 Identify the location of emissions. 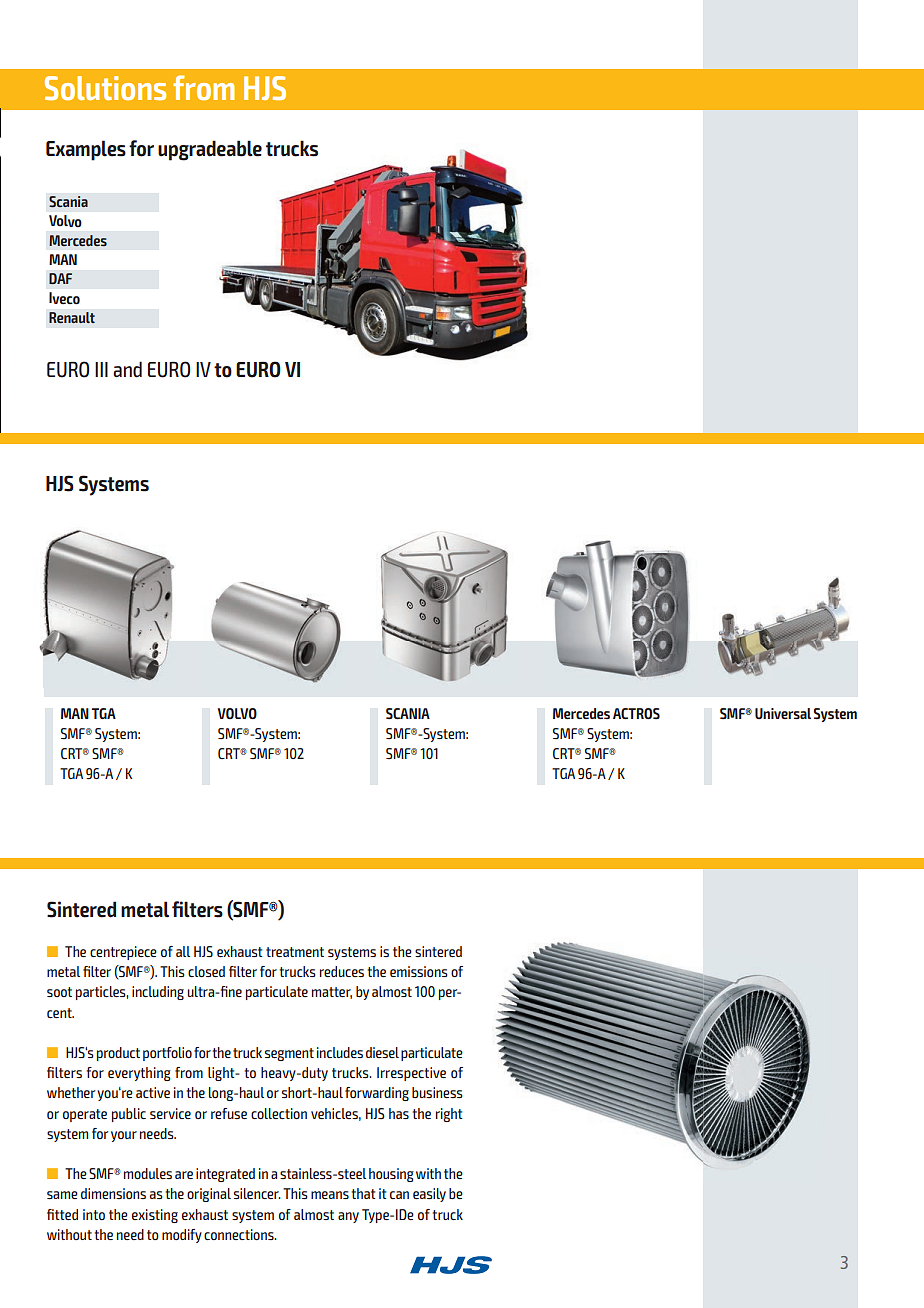
(419, 971).
